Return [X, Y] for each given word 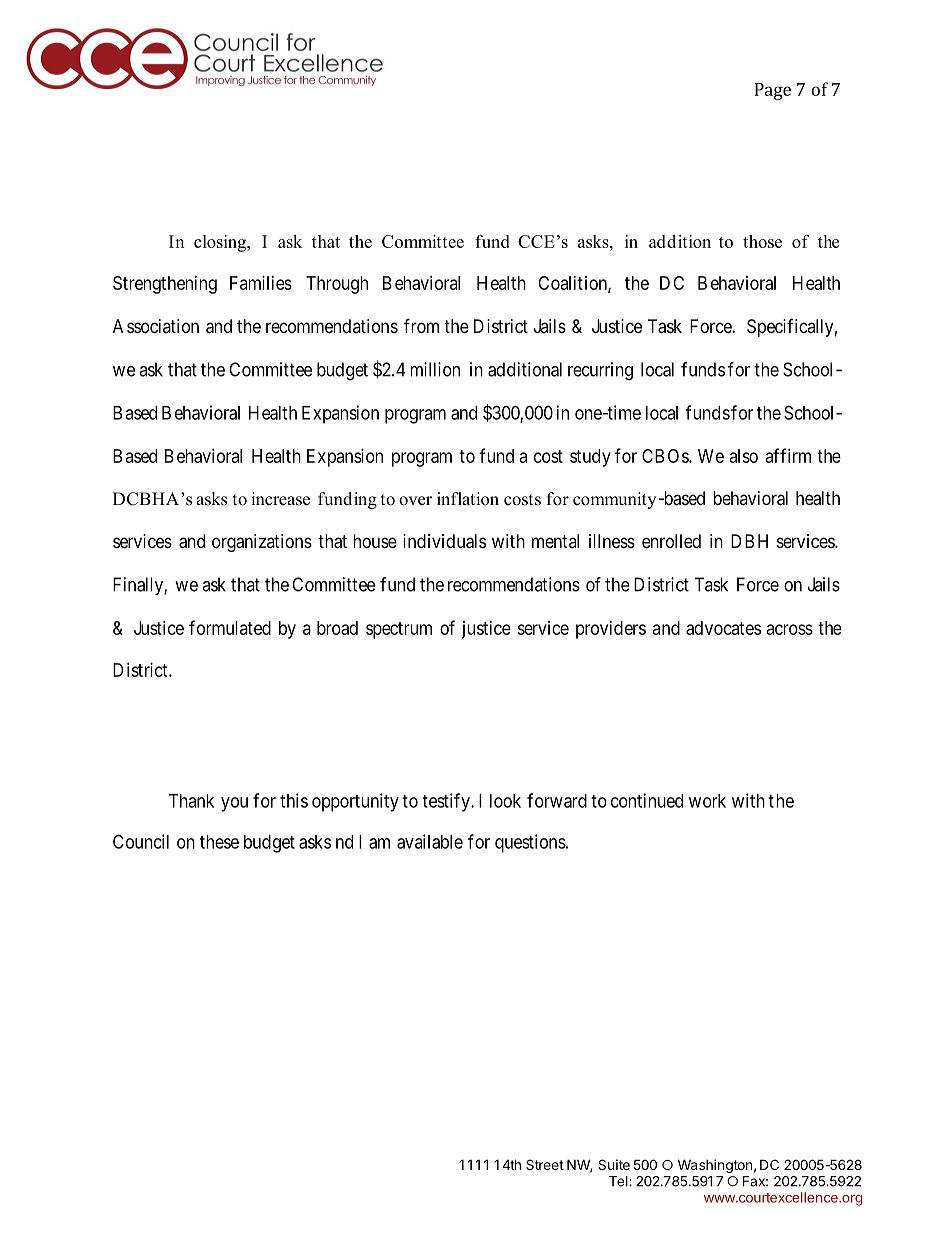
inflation [468, 499]
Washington [715, 1166]
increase [280, 499]
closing [221, 243]
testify [447, 802]
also [744, 456]
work [707, 801]
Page [772, 91]
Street [545, 1164]
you [234, 804]
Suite [614, 1164]
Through [337, 285]
